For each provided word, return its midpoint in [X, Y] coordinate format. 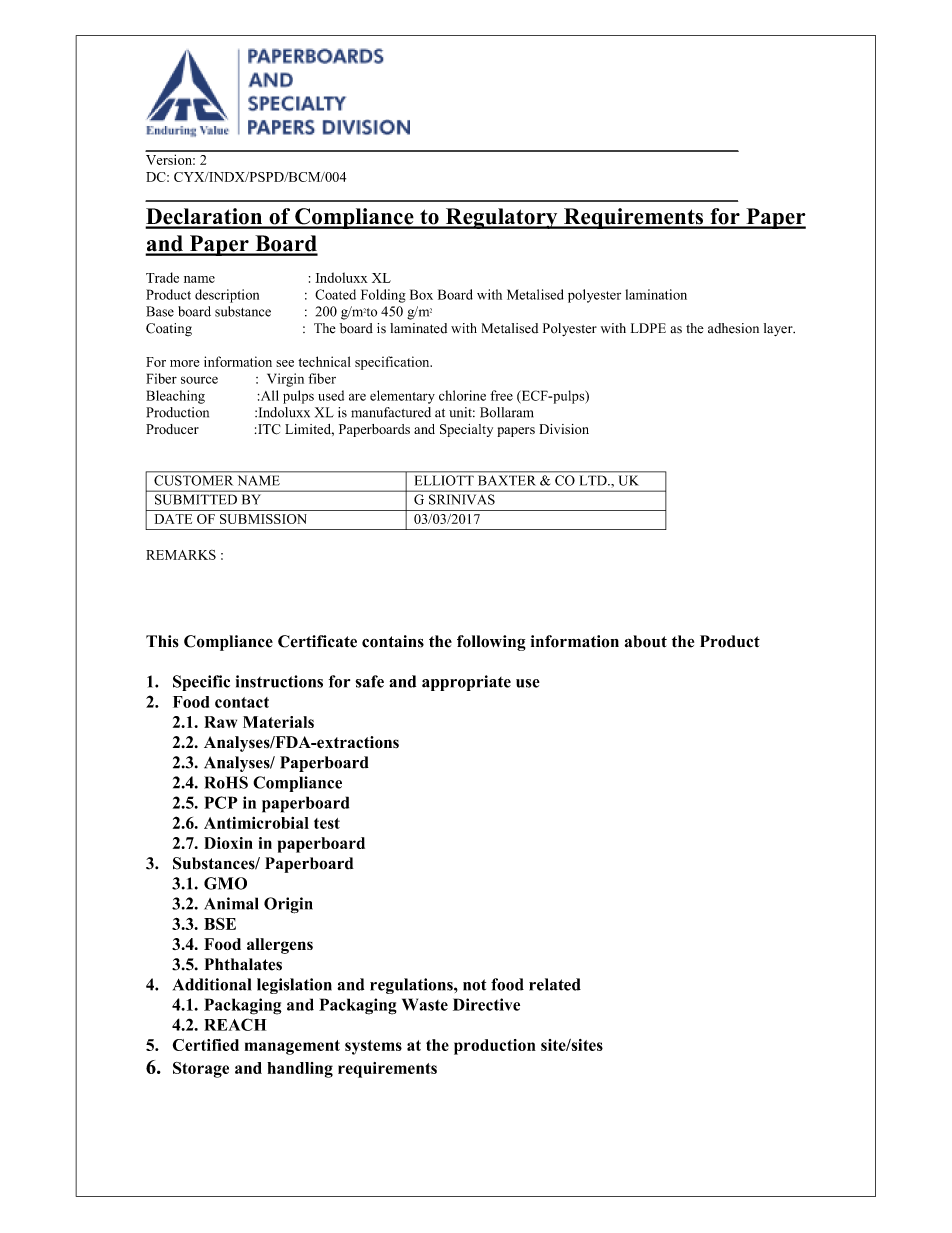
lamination [656, 294]
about [646, 641]
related [555, 984]
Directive [486, 1004]
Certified [206, 1045]
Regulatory [501, 218]
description [227, 296]
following [491, 643]
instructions [279, 681]
